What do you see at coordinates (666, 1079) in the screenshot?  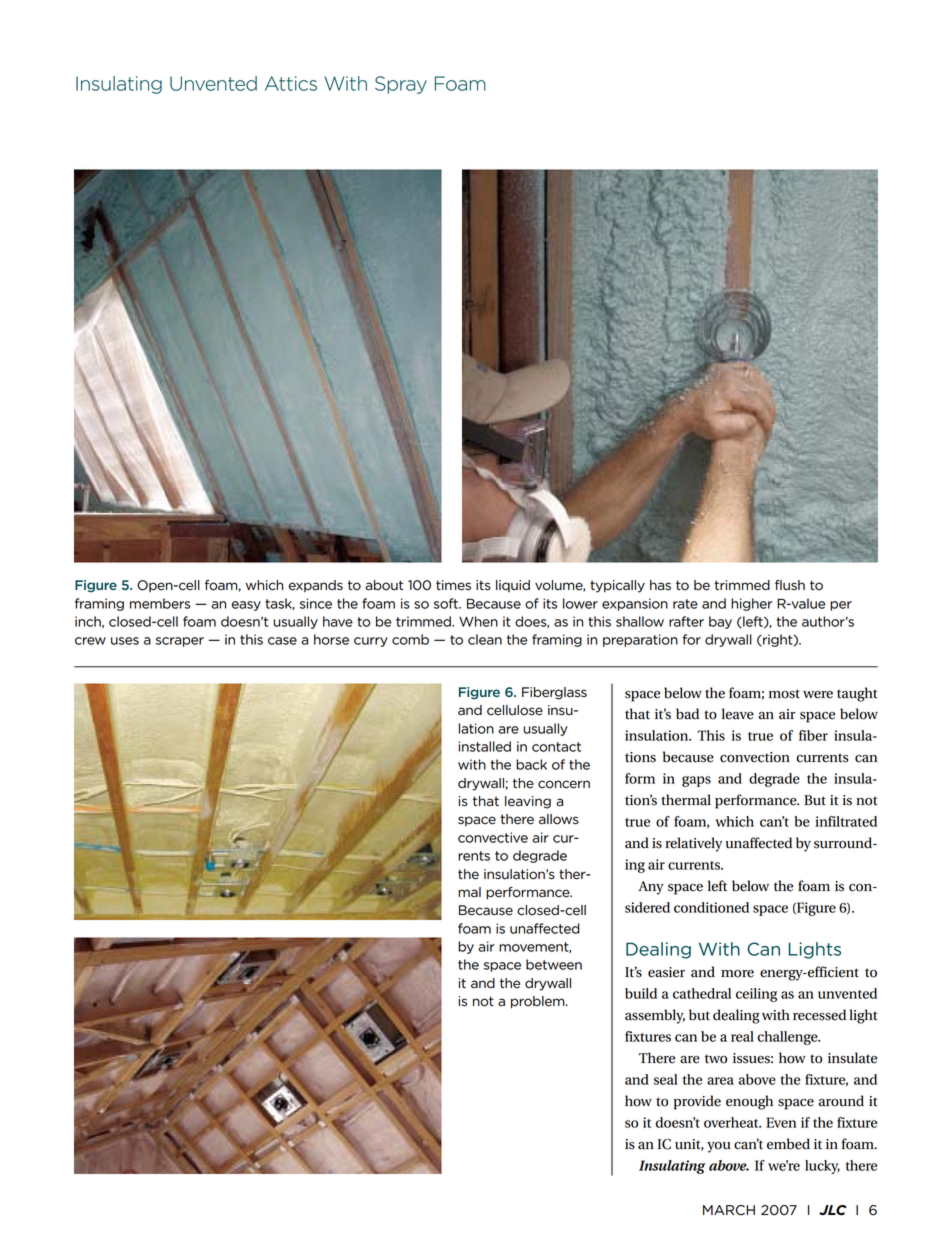 I see `seal` at bounding box center [666, 1079].
